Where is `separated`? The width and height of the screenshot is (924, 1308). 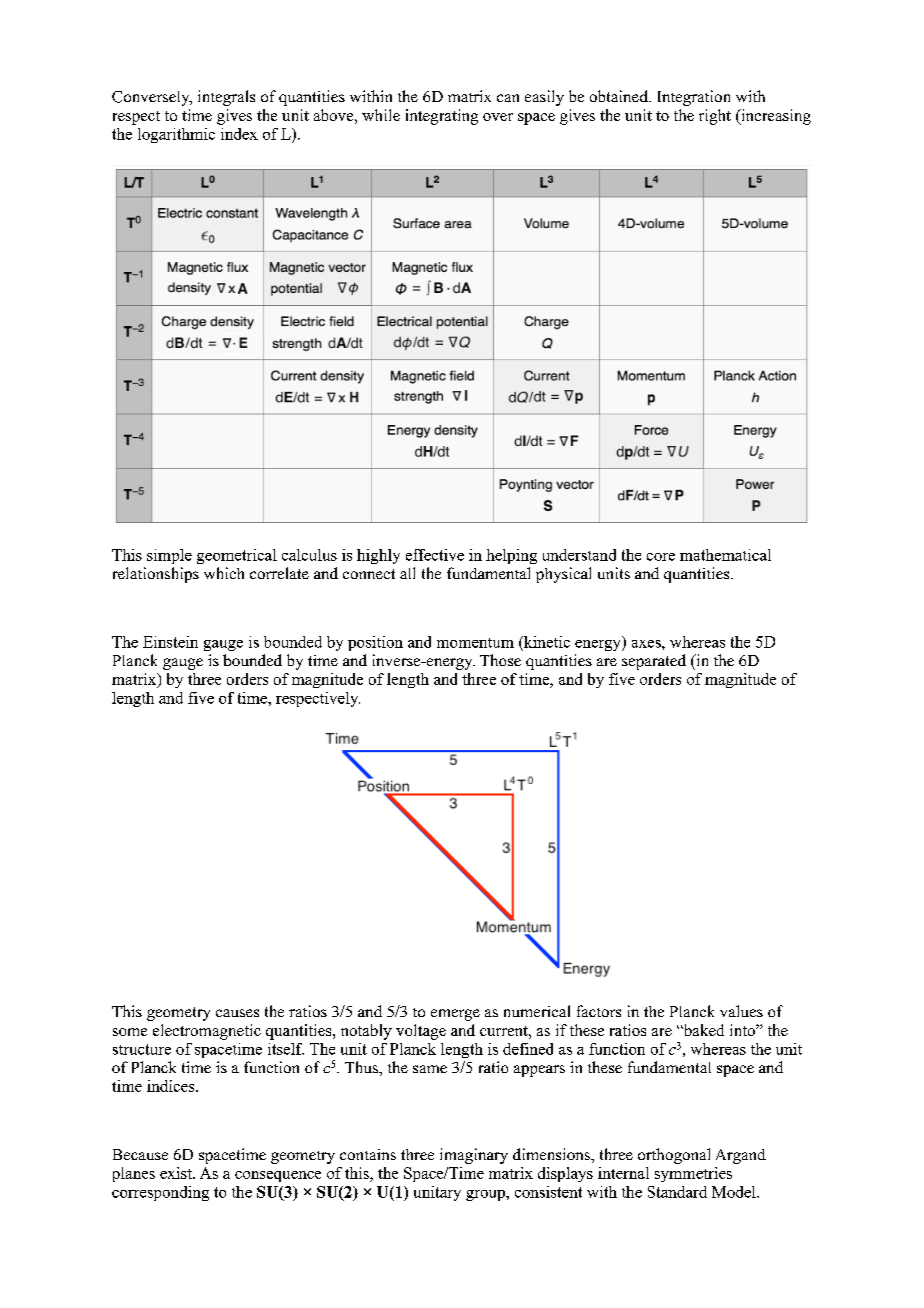 separated is located at coordinates (654, 662).
